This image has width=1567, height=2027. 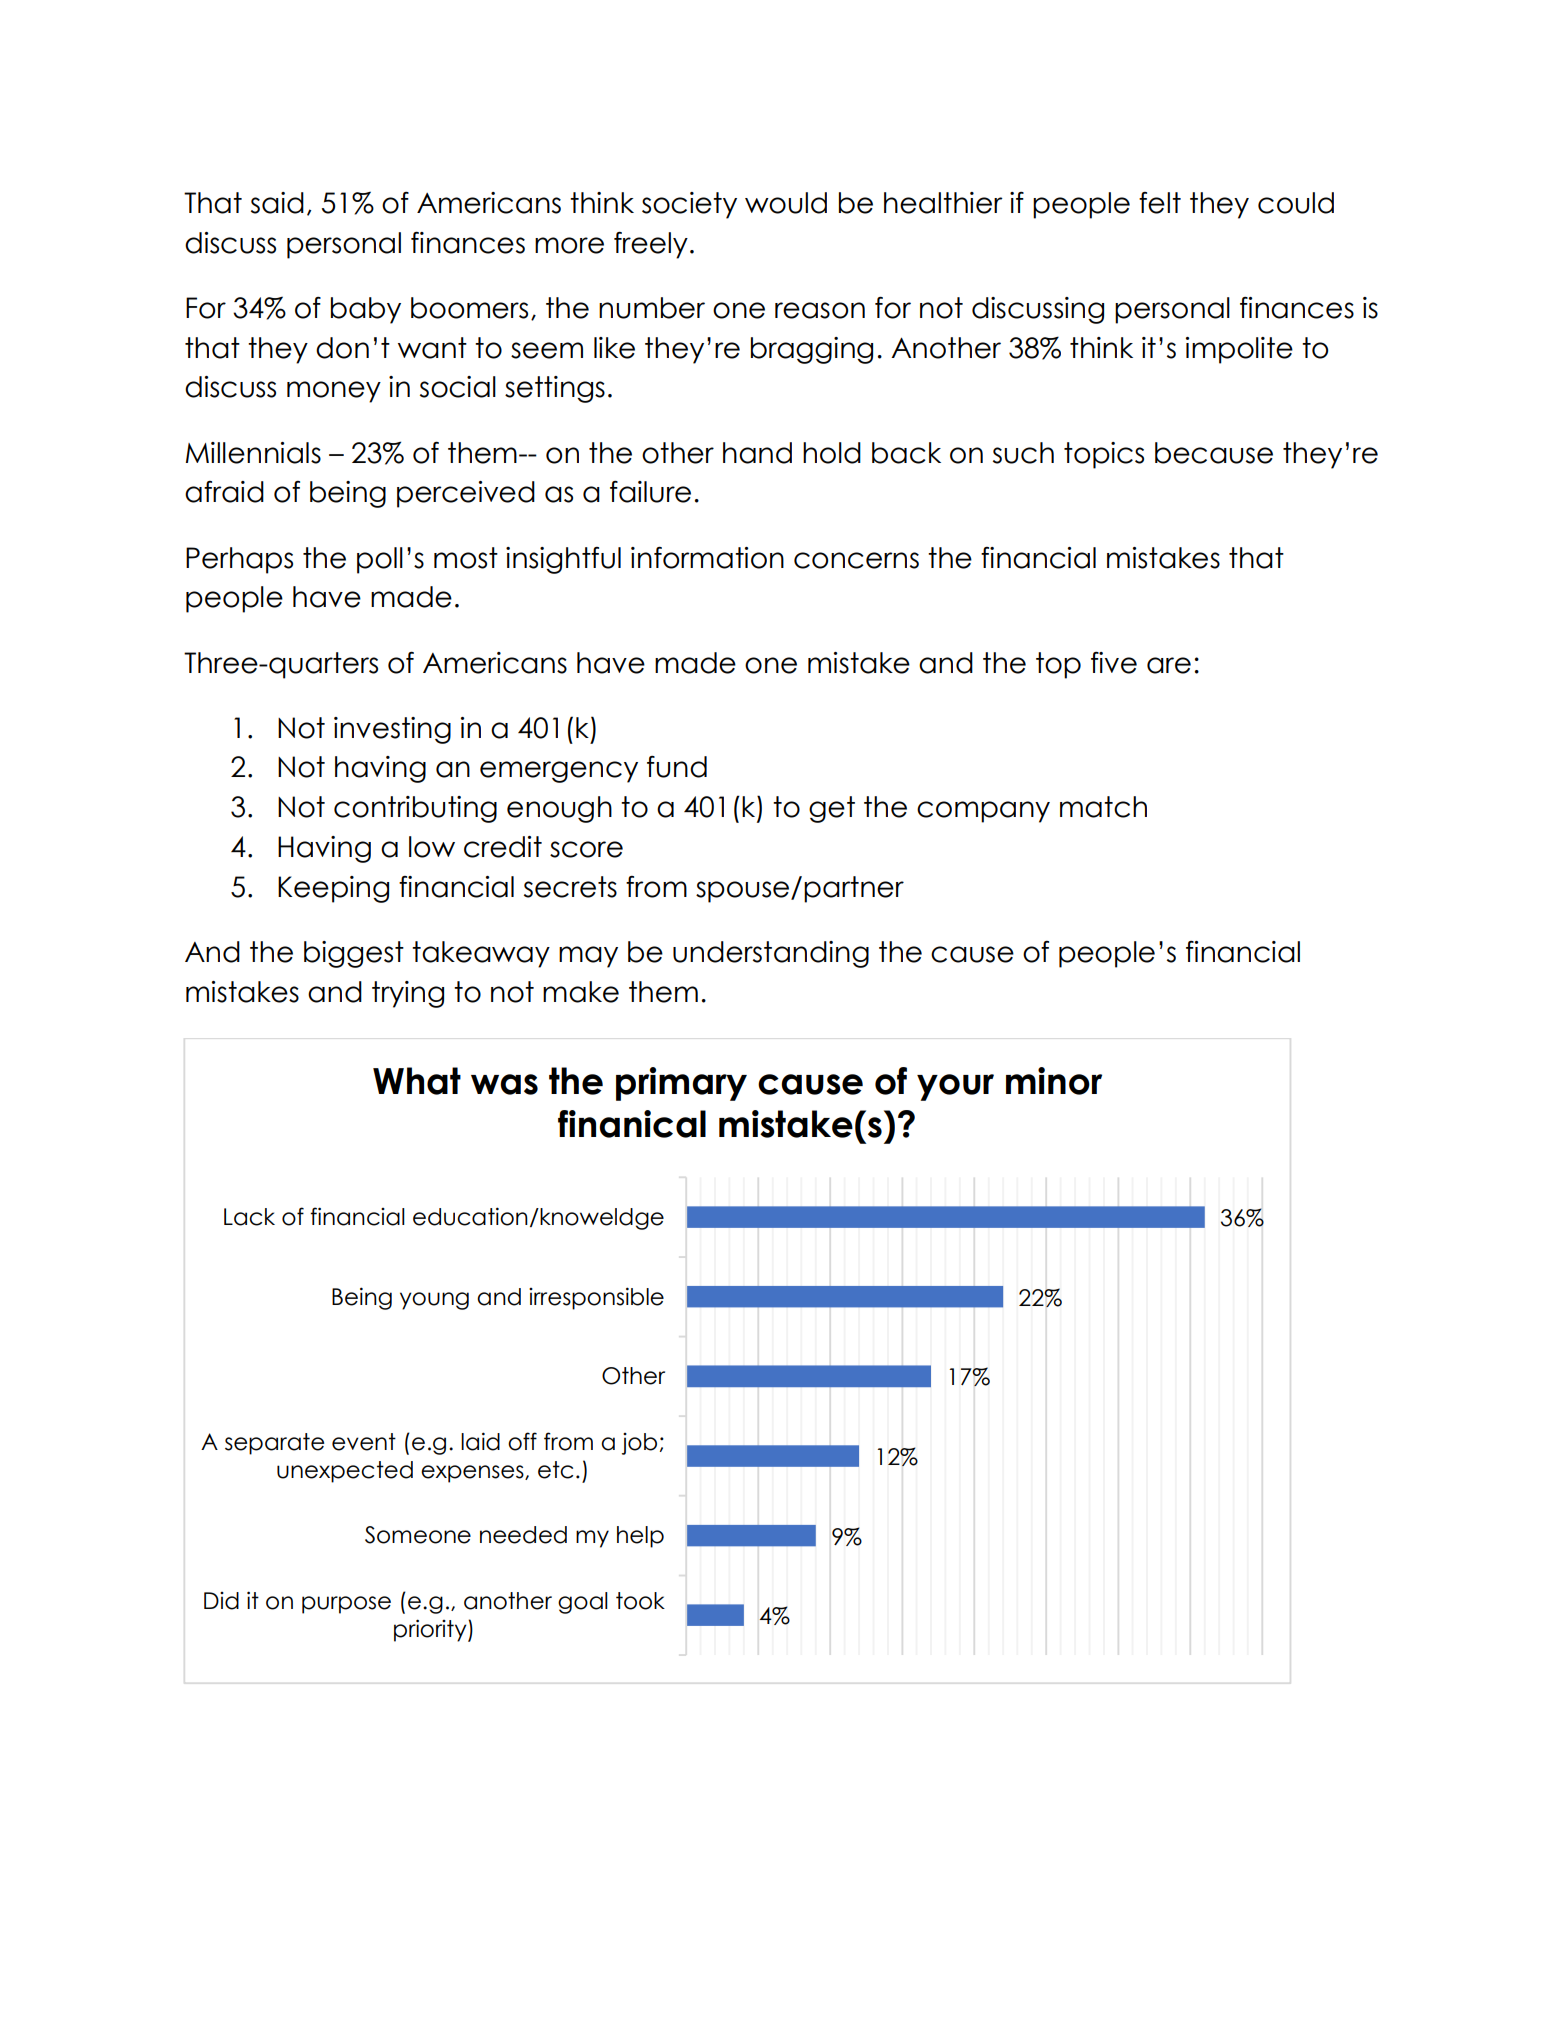 What do you see at coordinates (346, 1605) in the image?
I see `purpose` at bounding box center [346, 1605].
